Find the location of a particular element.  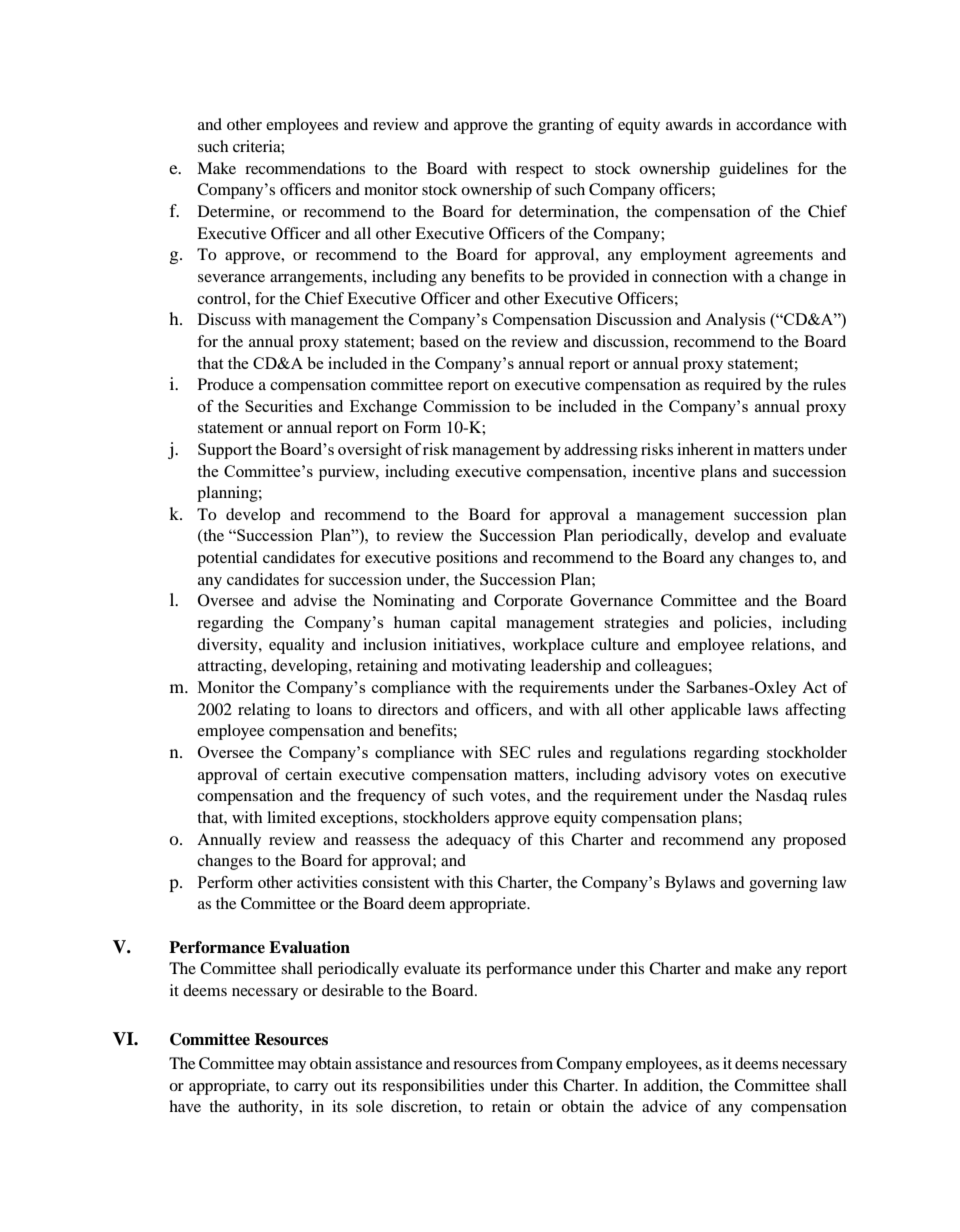

from is located at coordinates (536, 1063).
